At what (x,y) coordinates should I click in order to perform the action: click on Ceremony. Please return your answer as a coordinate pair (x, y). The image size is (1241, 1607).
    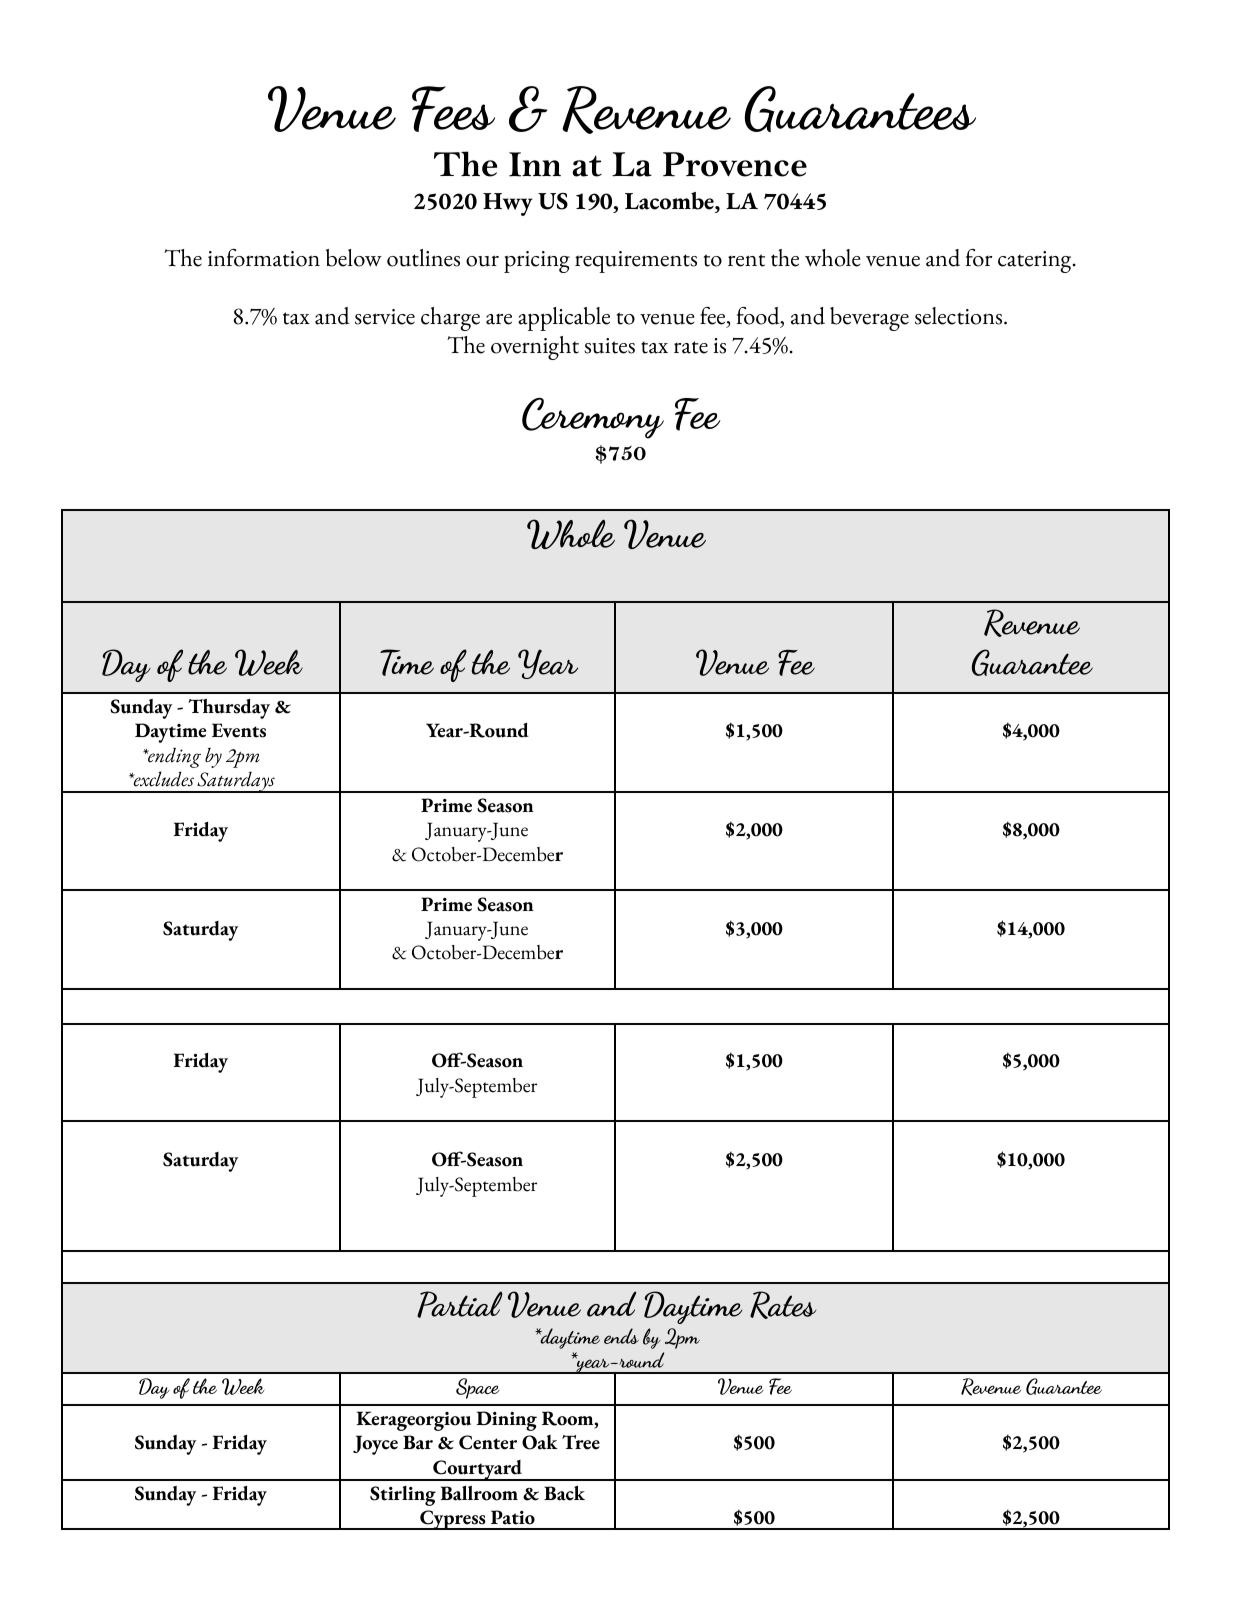
    Looking at the image, I should click on (593, 418).
